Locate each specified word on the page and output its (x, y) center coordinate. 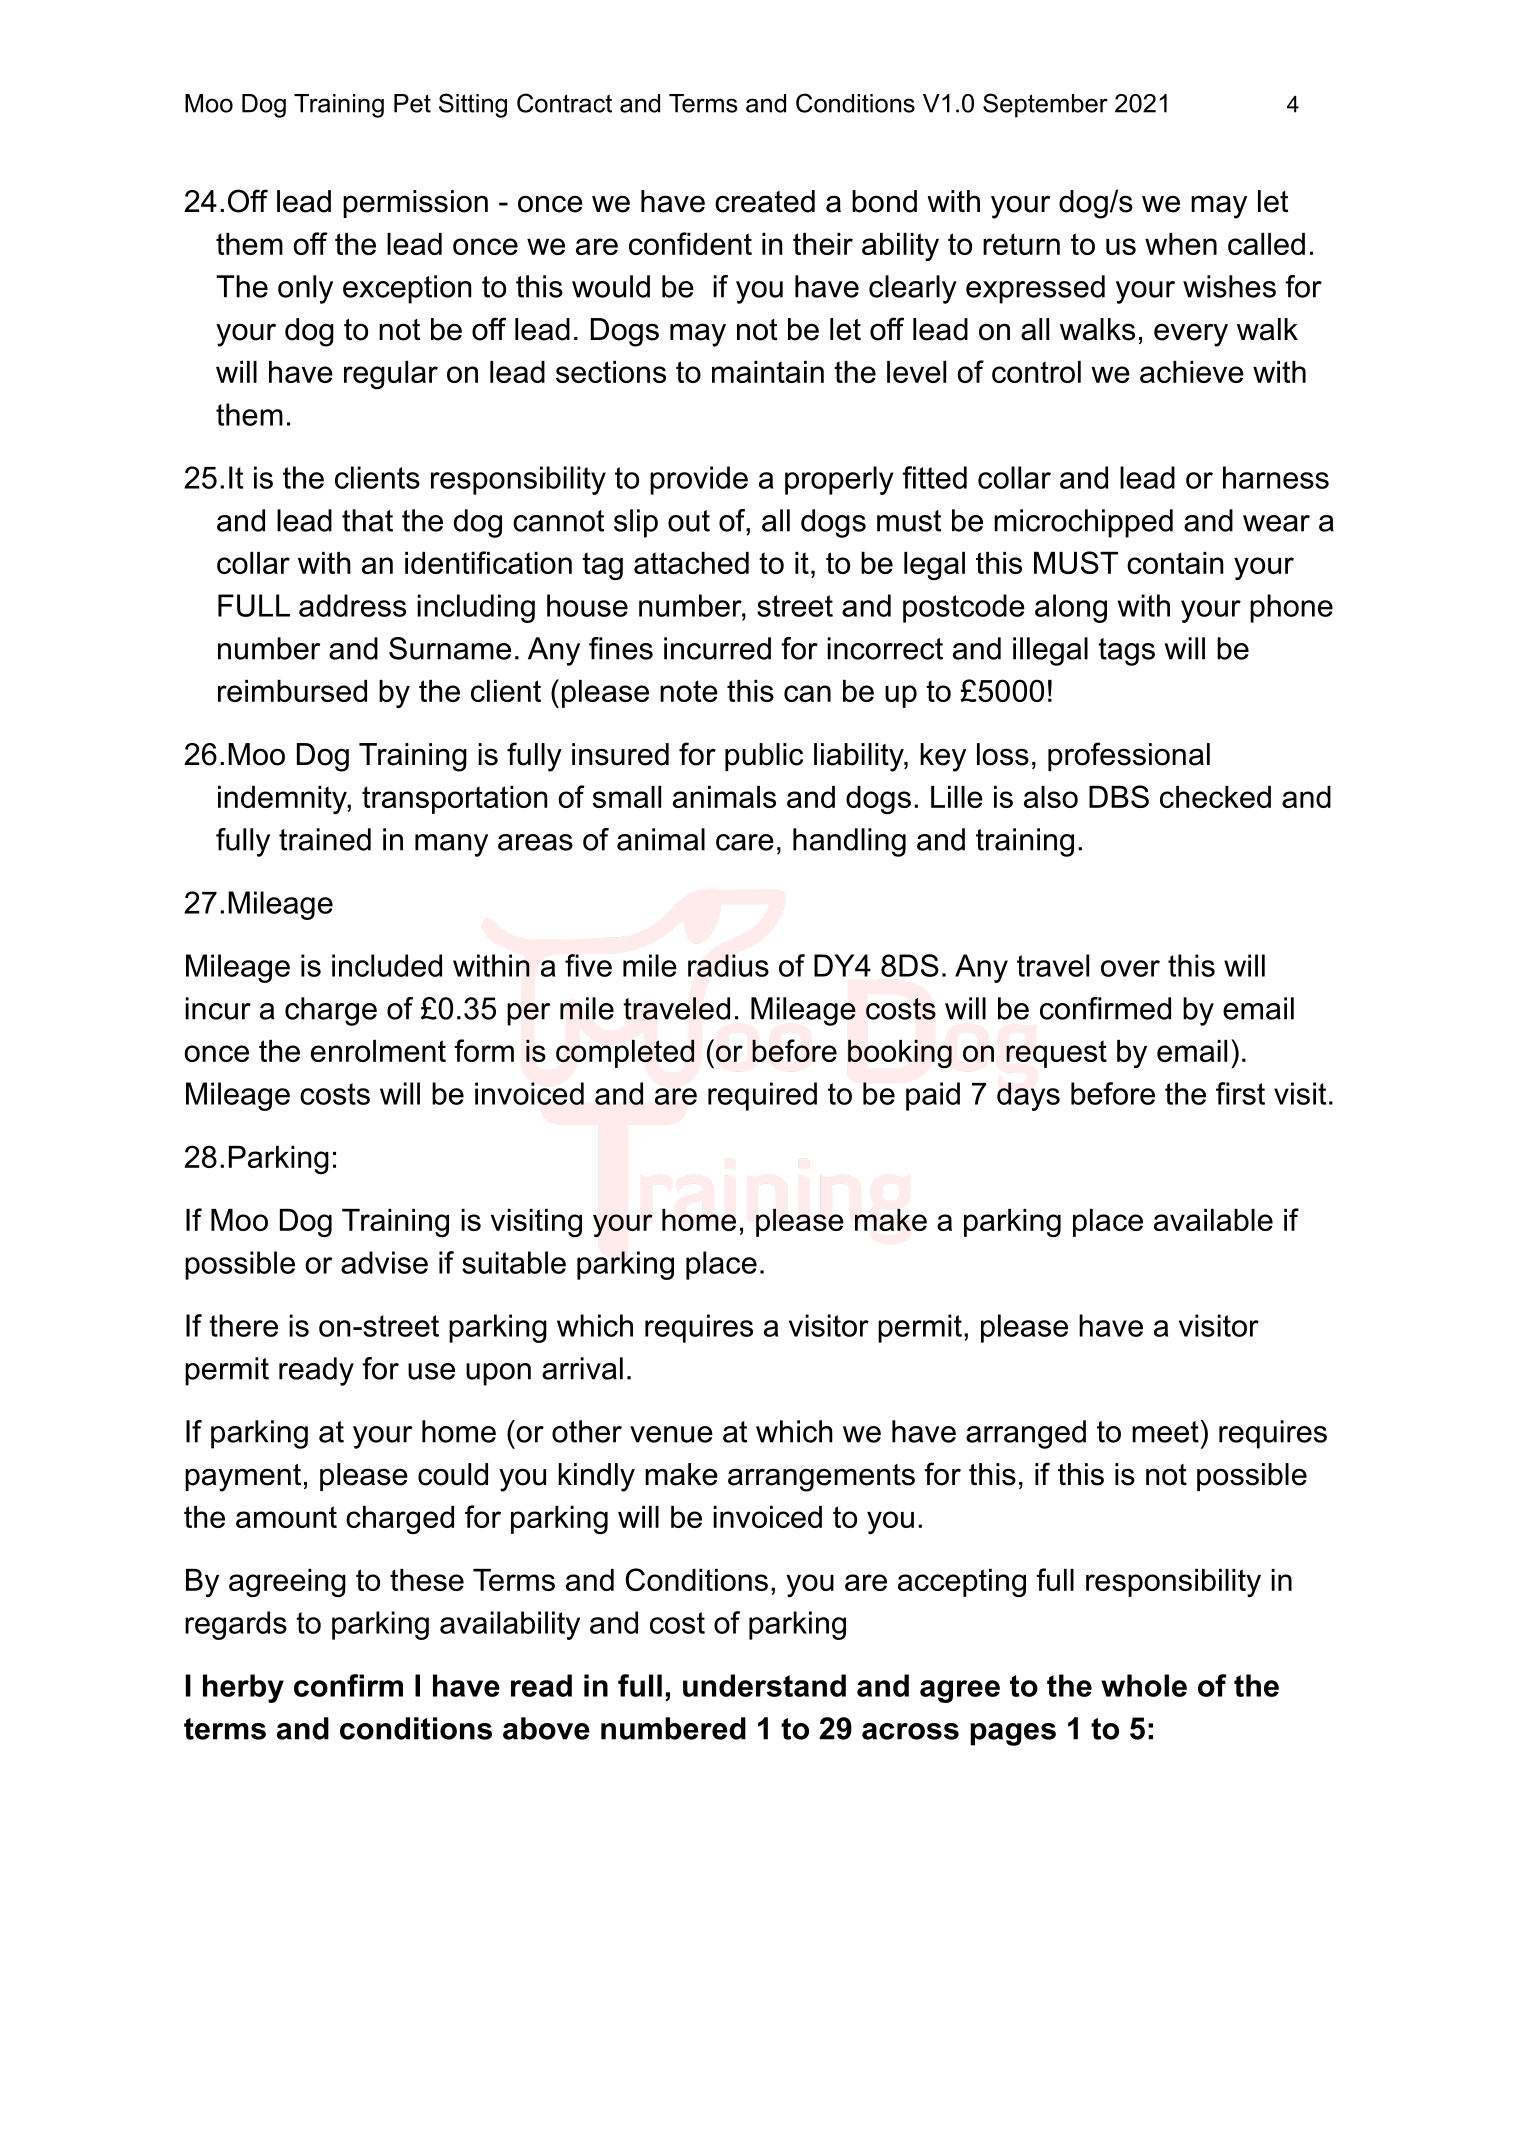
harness (1276, 477)
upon (498, 1374)
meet (1165, 1432)
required (762, 1096)
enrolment (378, 1051)
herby (243, 1688)
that (367, 520)
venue (671, 1434)
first (1240, 1093)
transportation (454, 800)
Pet (412, 103)
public (764, 757)
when (1181, 244)
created (765, 201)
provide (699, 480)
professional (1129, 756)
